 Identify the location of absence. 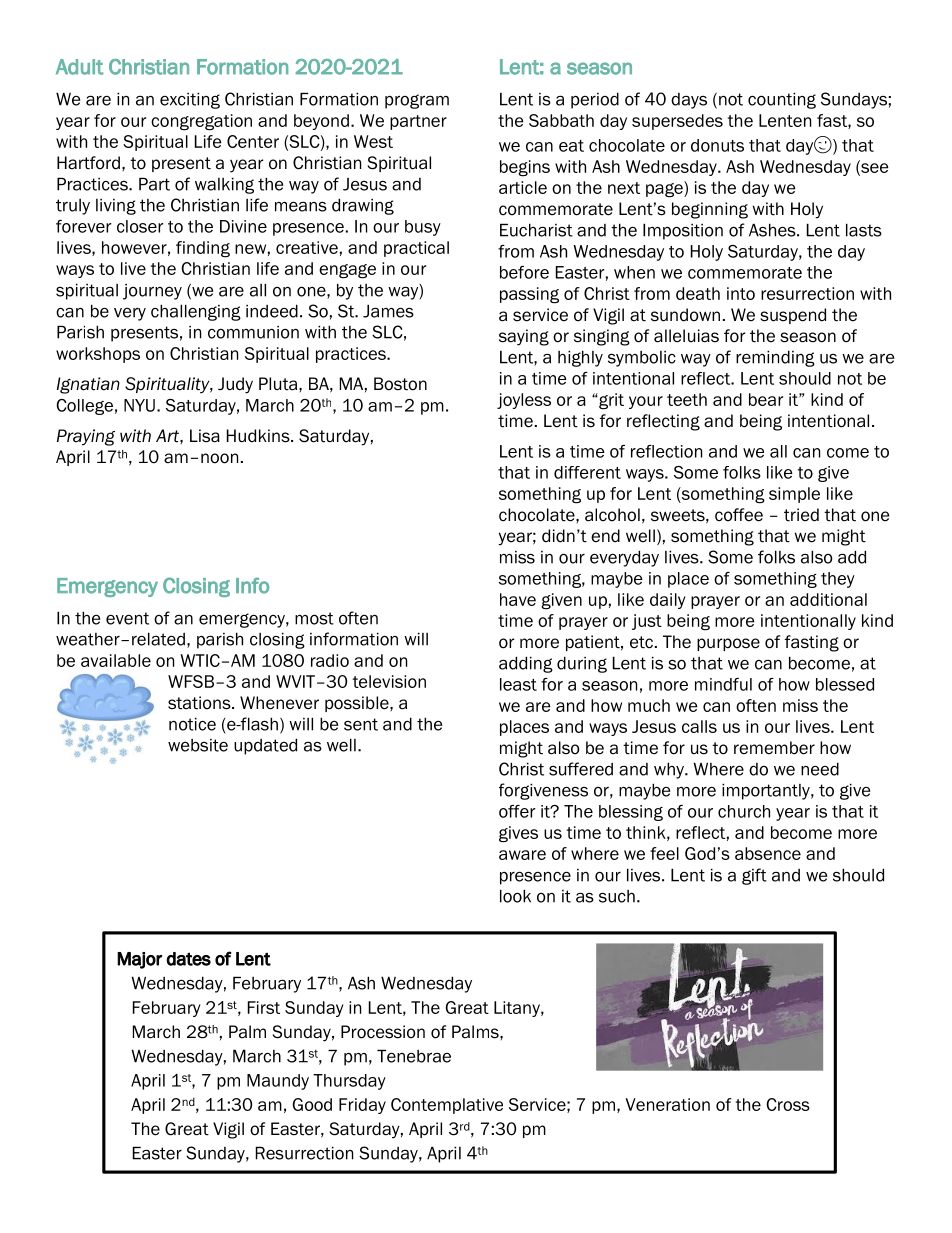
(768, 853).
